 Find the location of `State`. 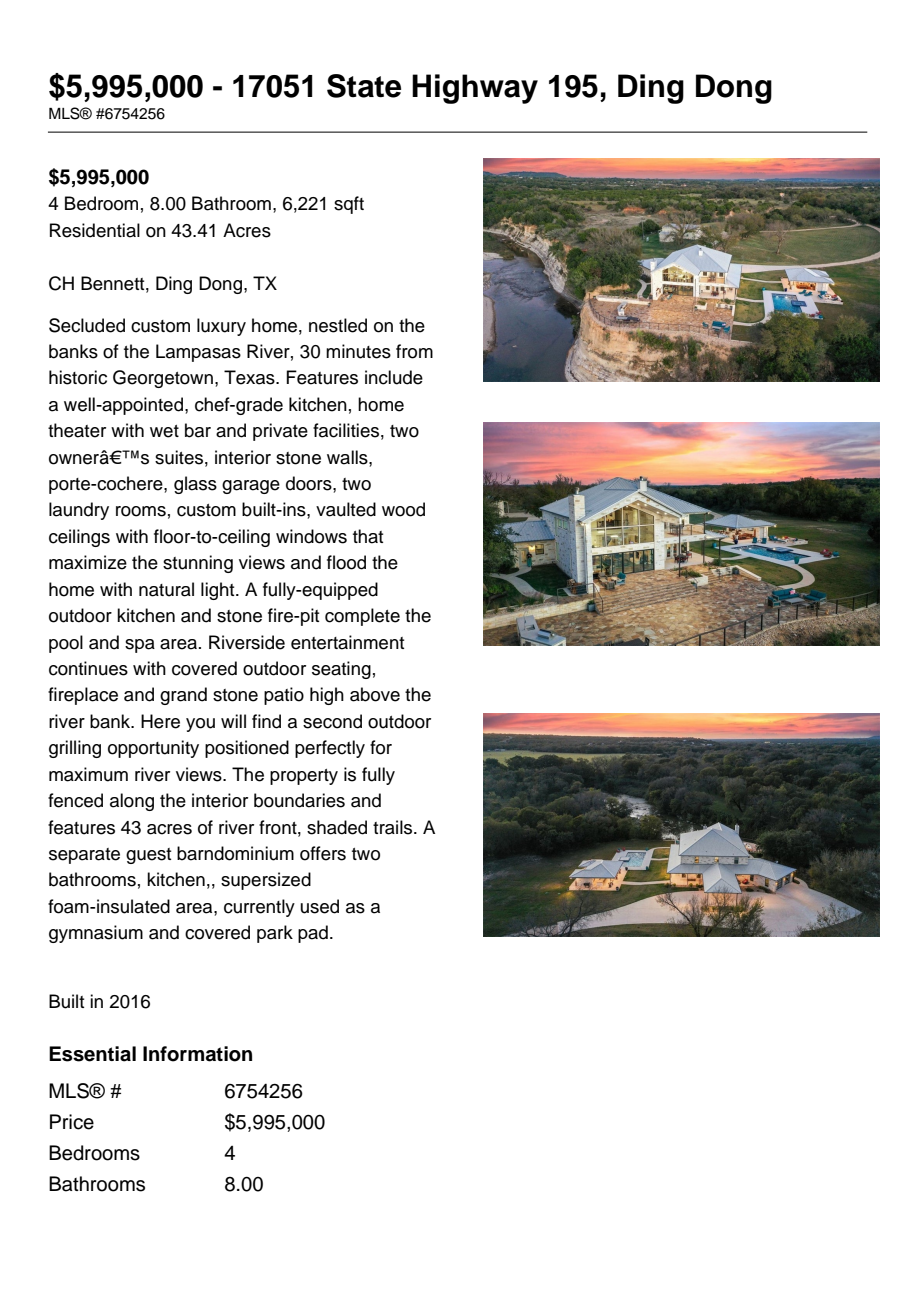

State is located at coordinates (364, 86).
